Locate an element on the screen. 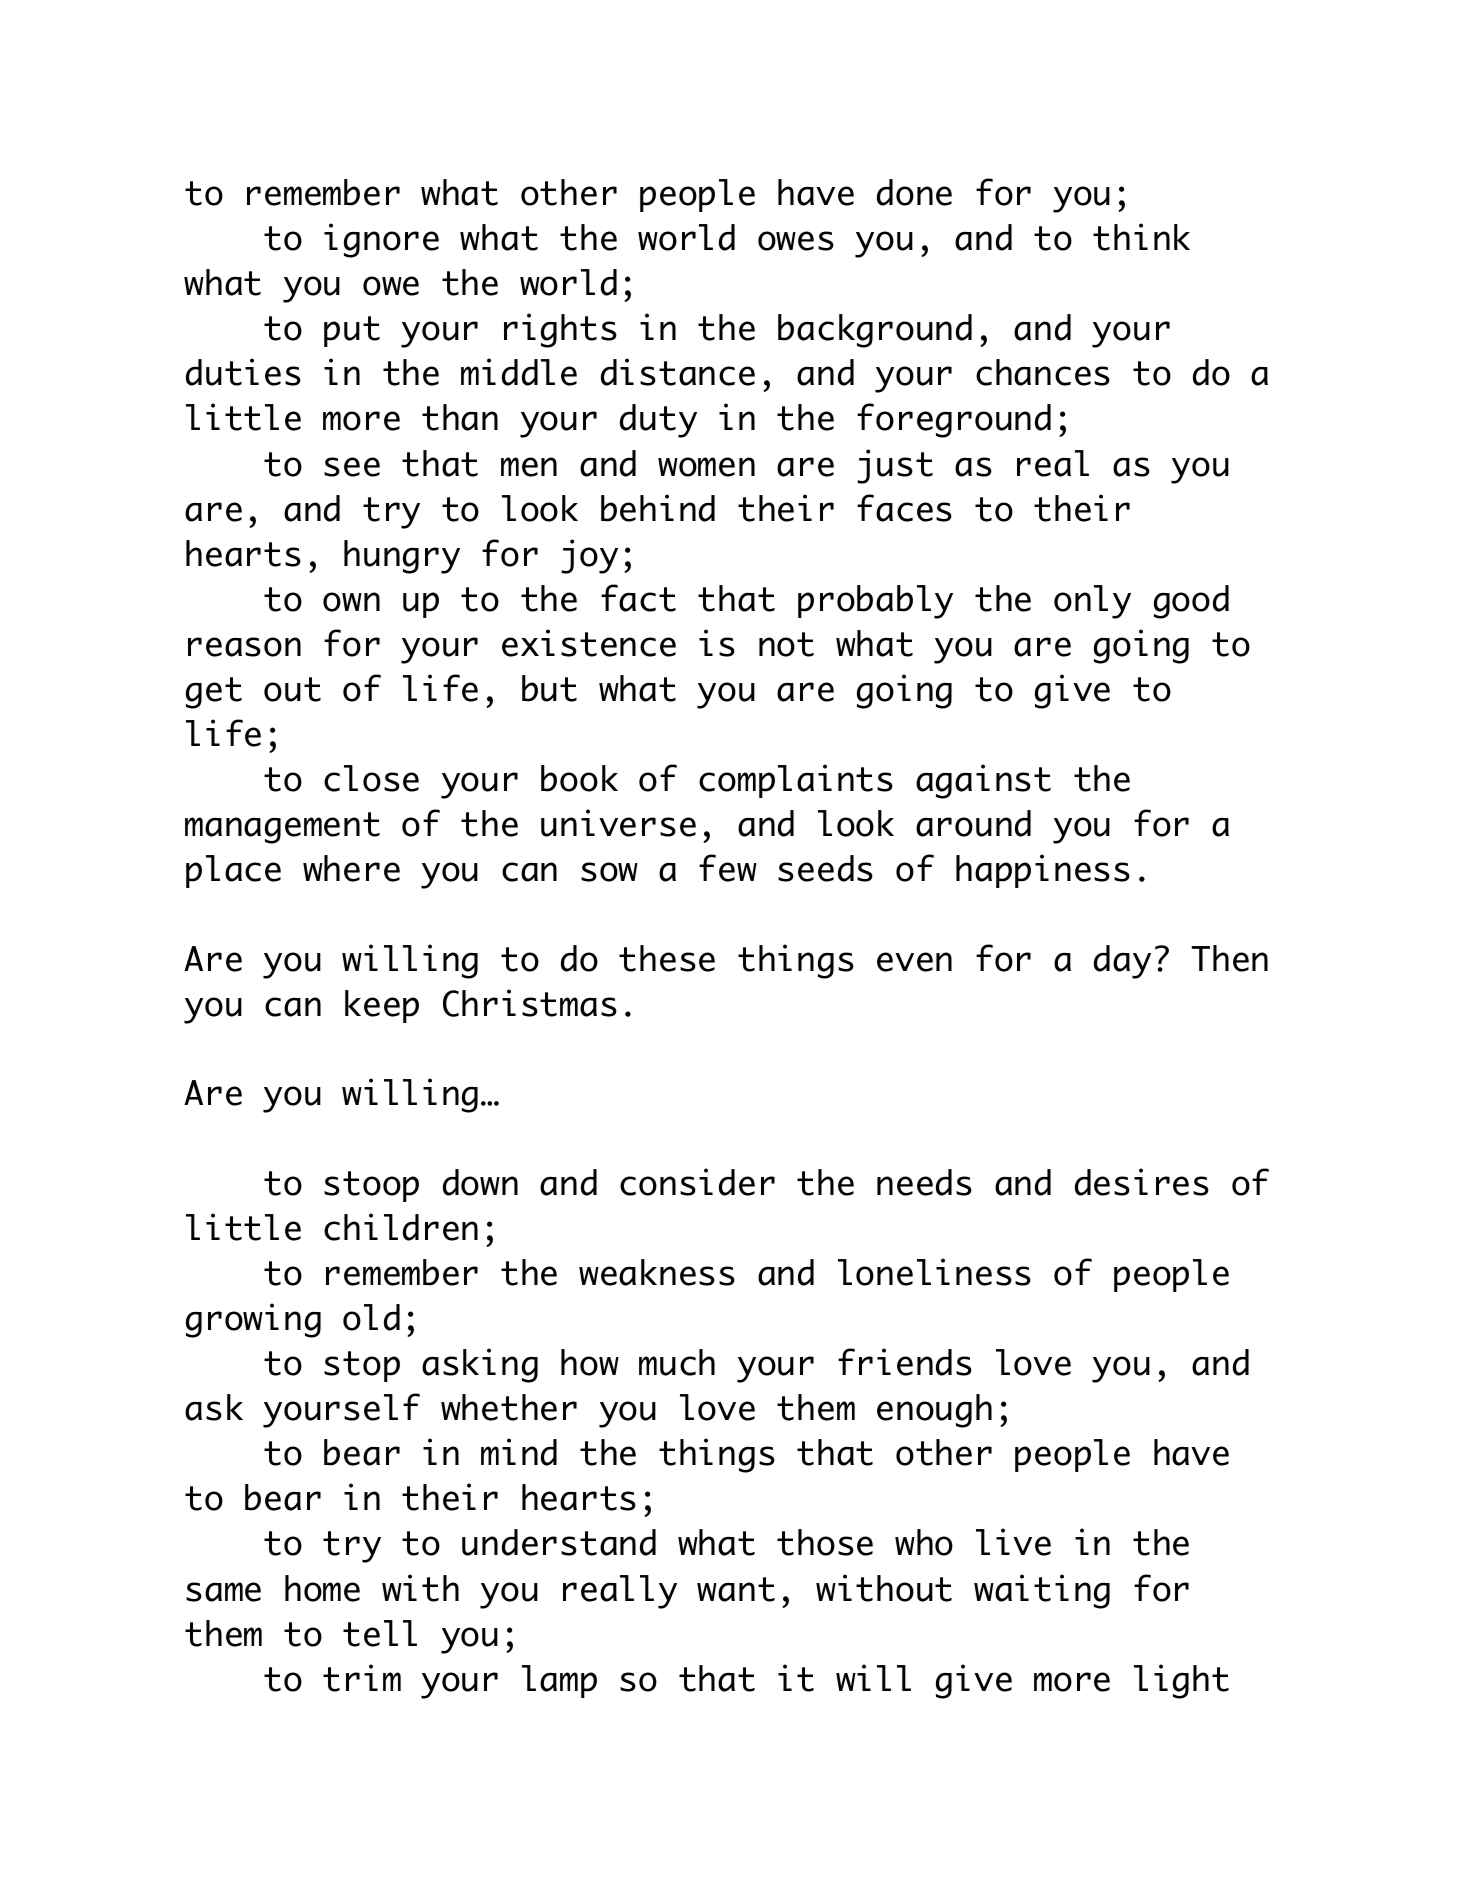 The height and width of the screenshot is (1901, 1469). where is located at coordinates (351, 868).
